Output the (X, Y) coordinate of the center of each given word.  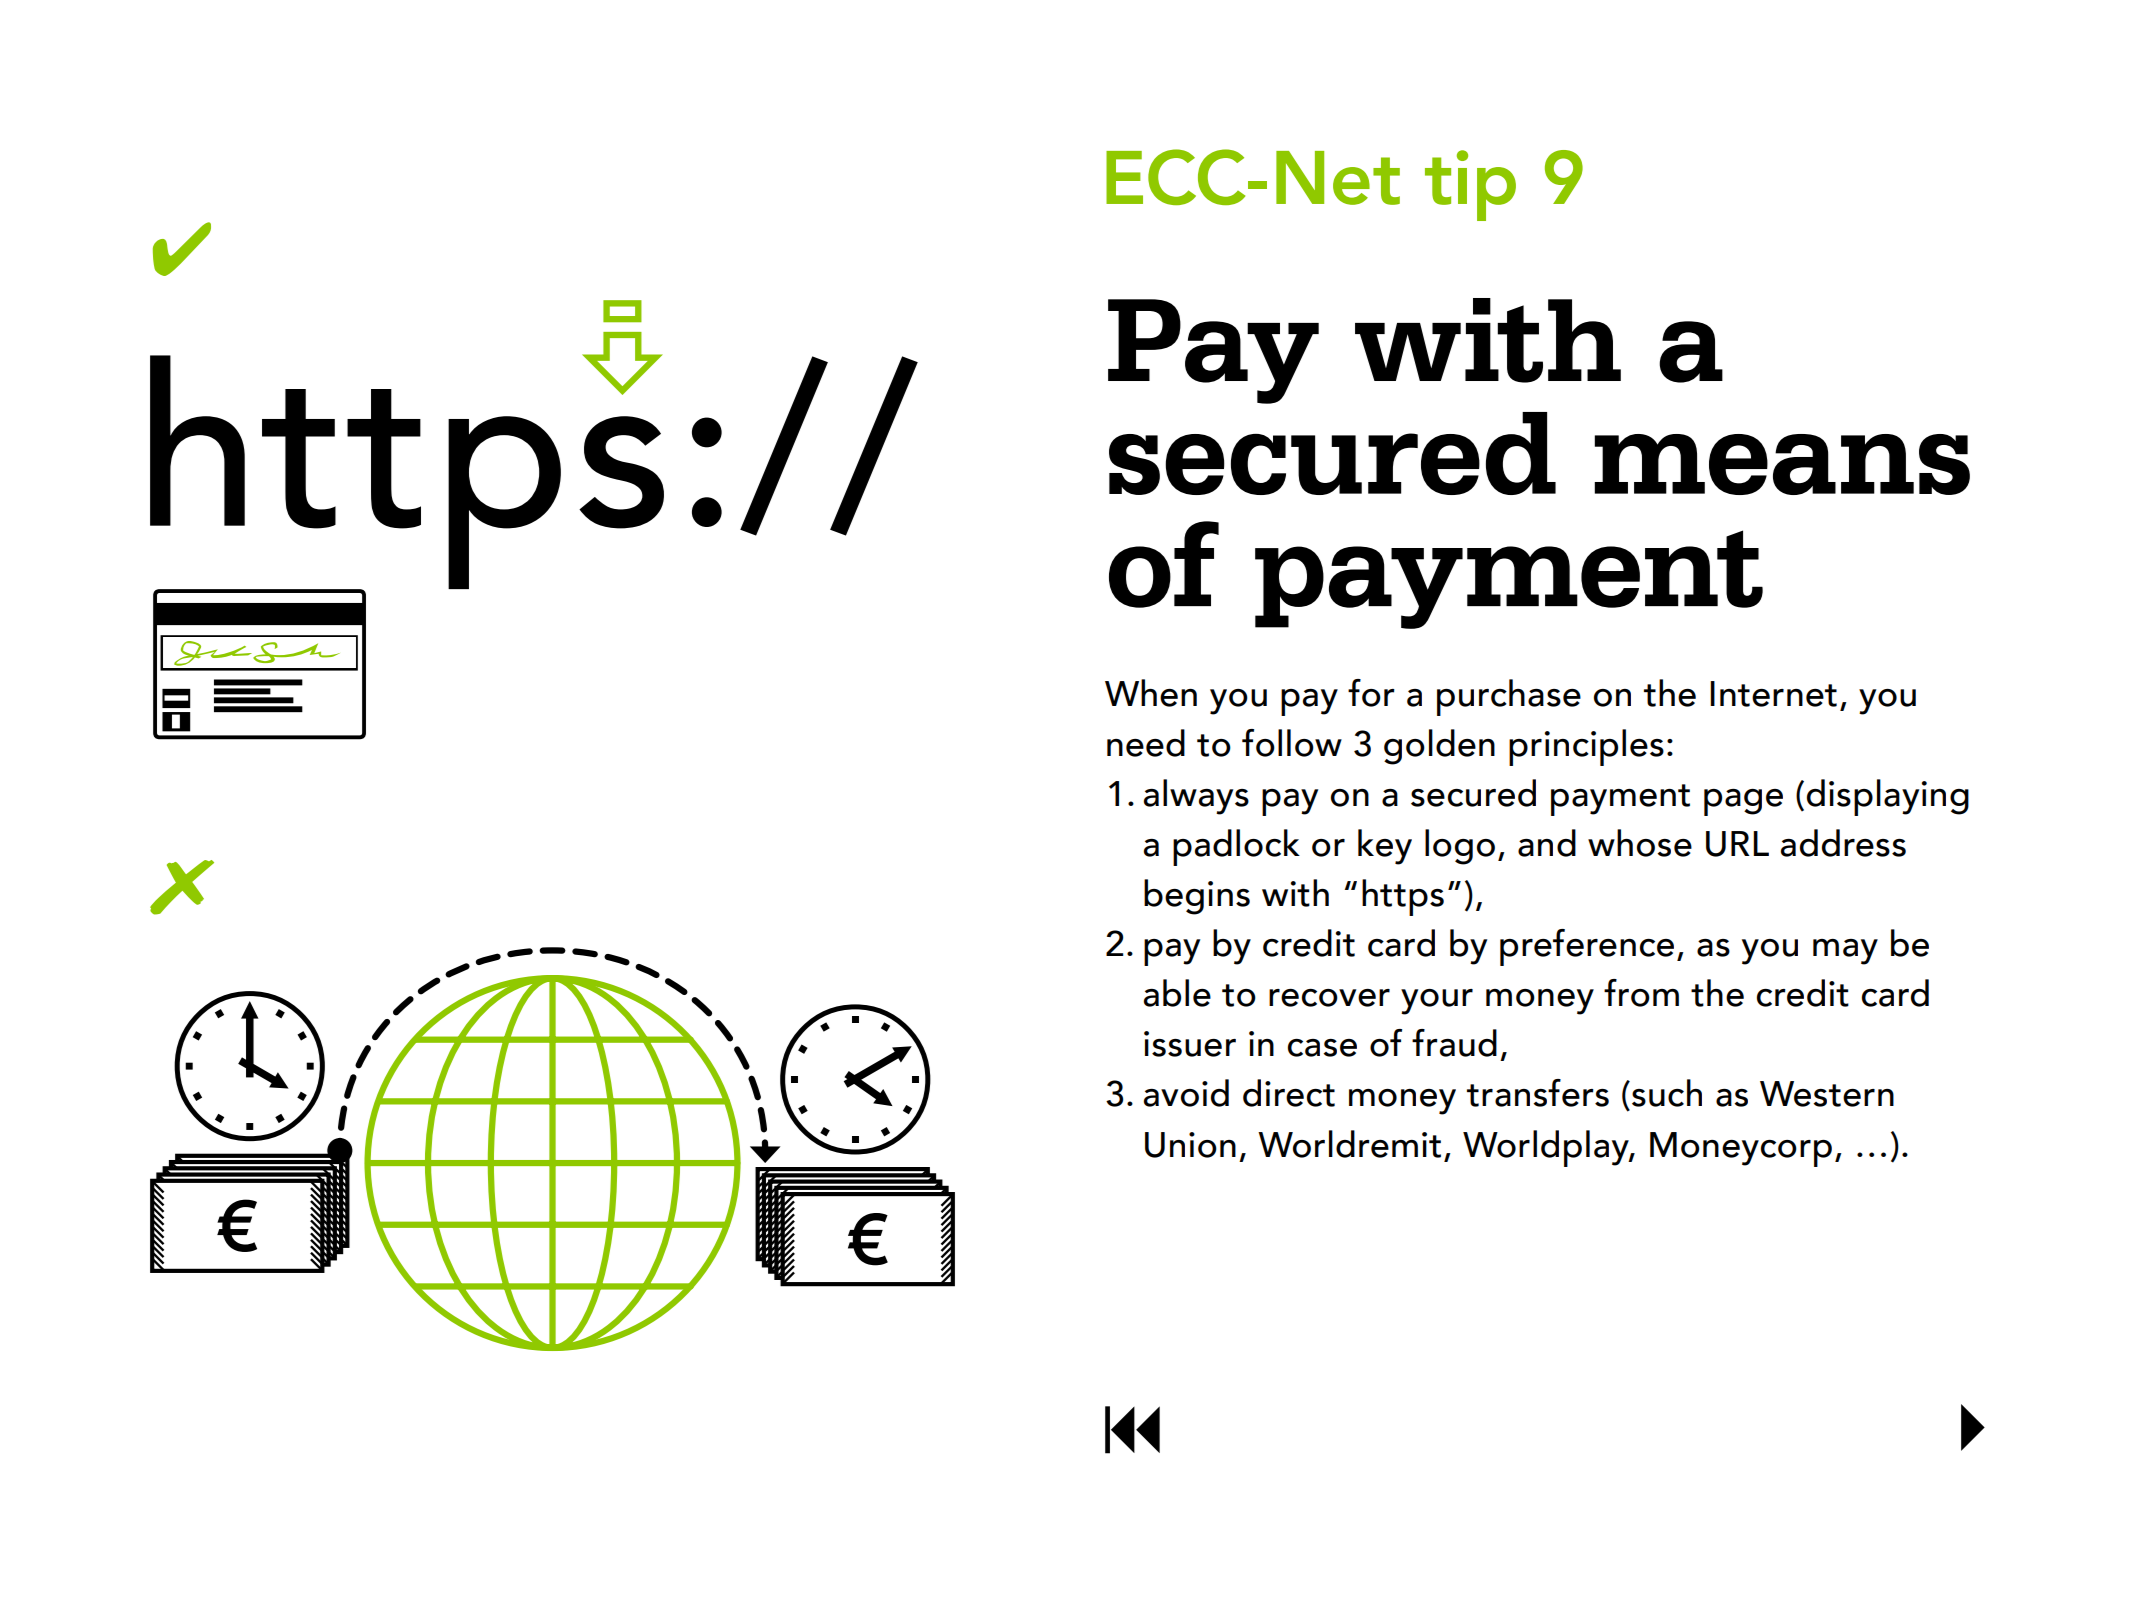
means (1782, 464)
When (1151, 693)
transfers (1538, 1093)
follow (1292, 743)
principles (1586, 747)
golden (1439, 747)
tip (1470, 185)
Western (1827, 1094)
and (1547, 843)
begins (1197, 897)
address (1843, 843)
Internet (1773, 694)
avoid (1186, 1093)
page (1743, 802)
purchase (1509, 697)
